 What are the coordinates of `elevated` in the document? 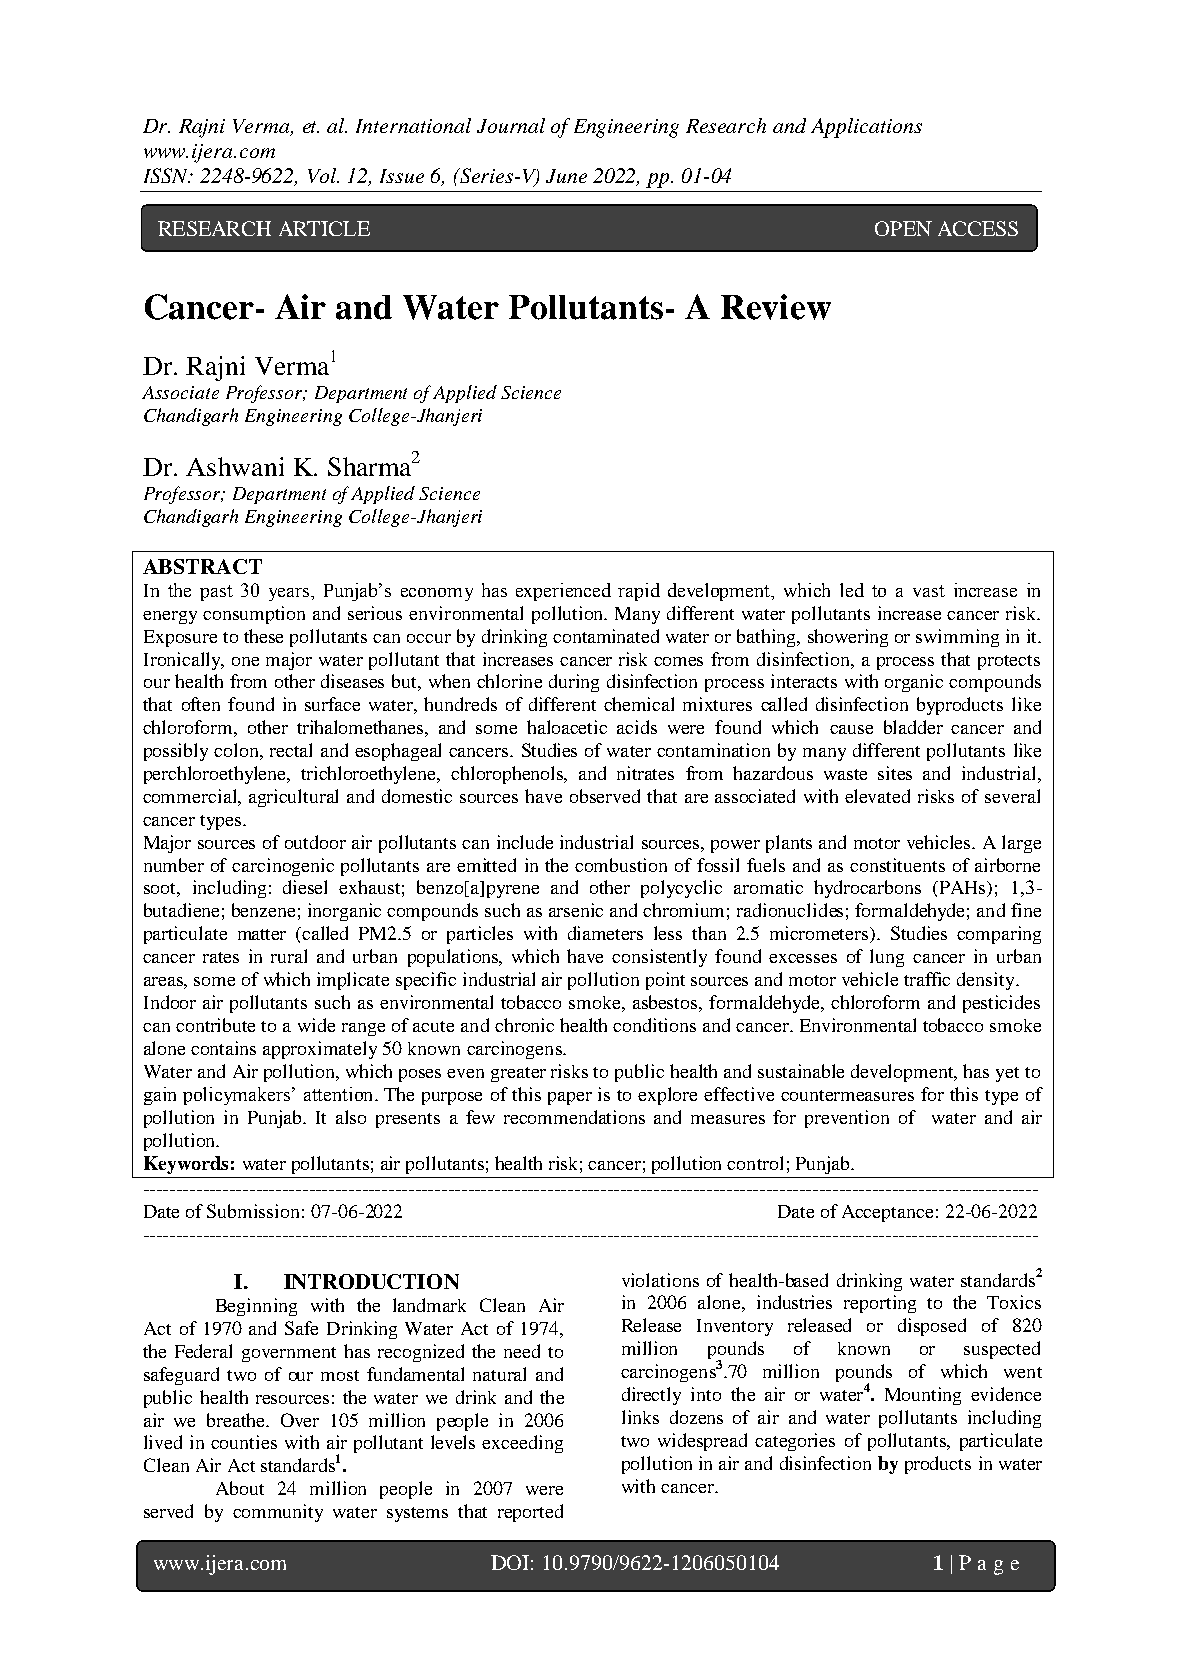 It's located at (877, 796).
